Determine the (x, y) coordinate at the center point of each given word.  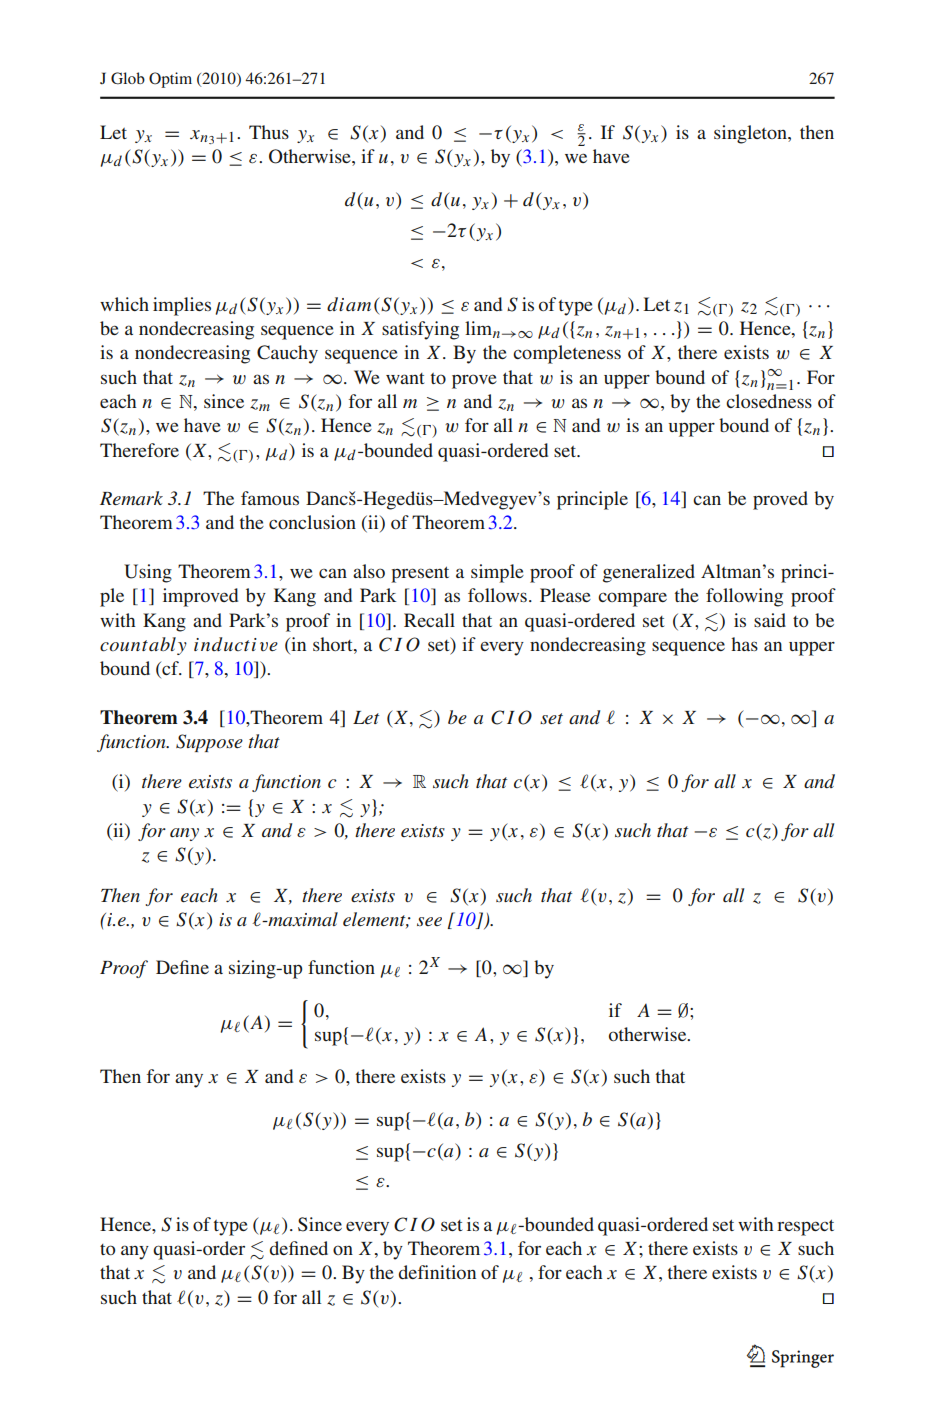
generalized (649, 573)
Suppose (209, 743)
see (429, 921)
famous (270, 498)
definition (437, 1272)
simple (497, 573)
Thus (269, 132)
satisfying (420, 330)
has (744, 644)
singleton (751, 134)
